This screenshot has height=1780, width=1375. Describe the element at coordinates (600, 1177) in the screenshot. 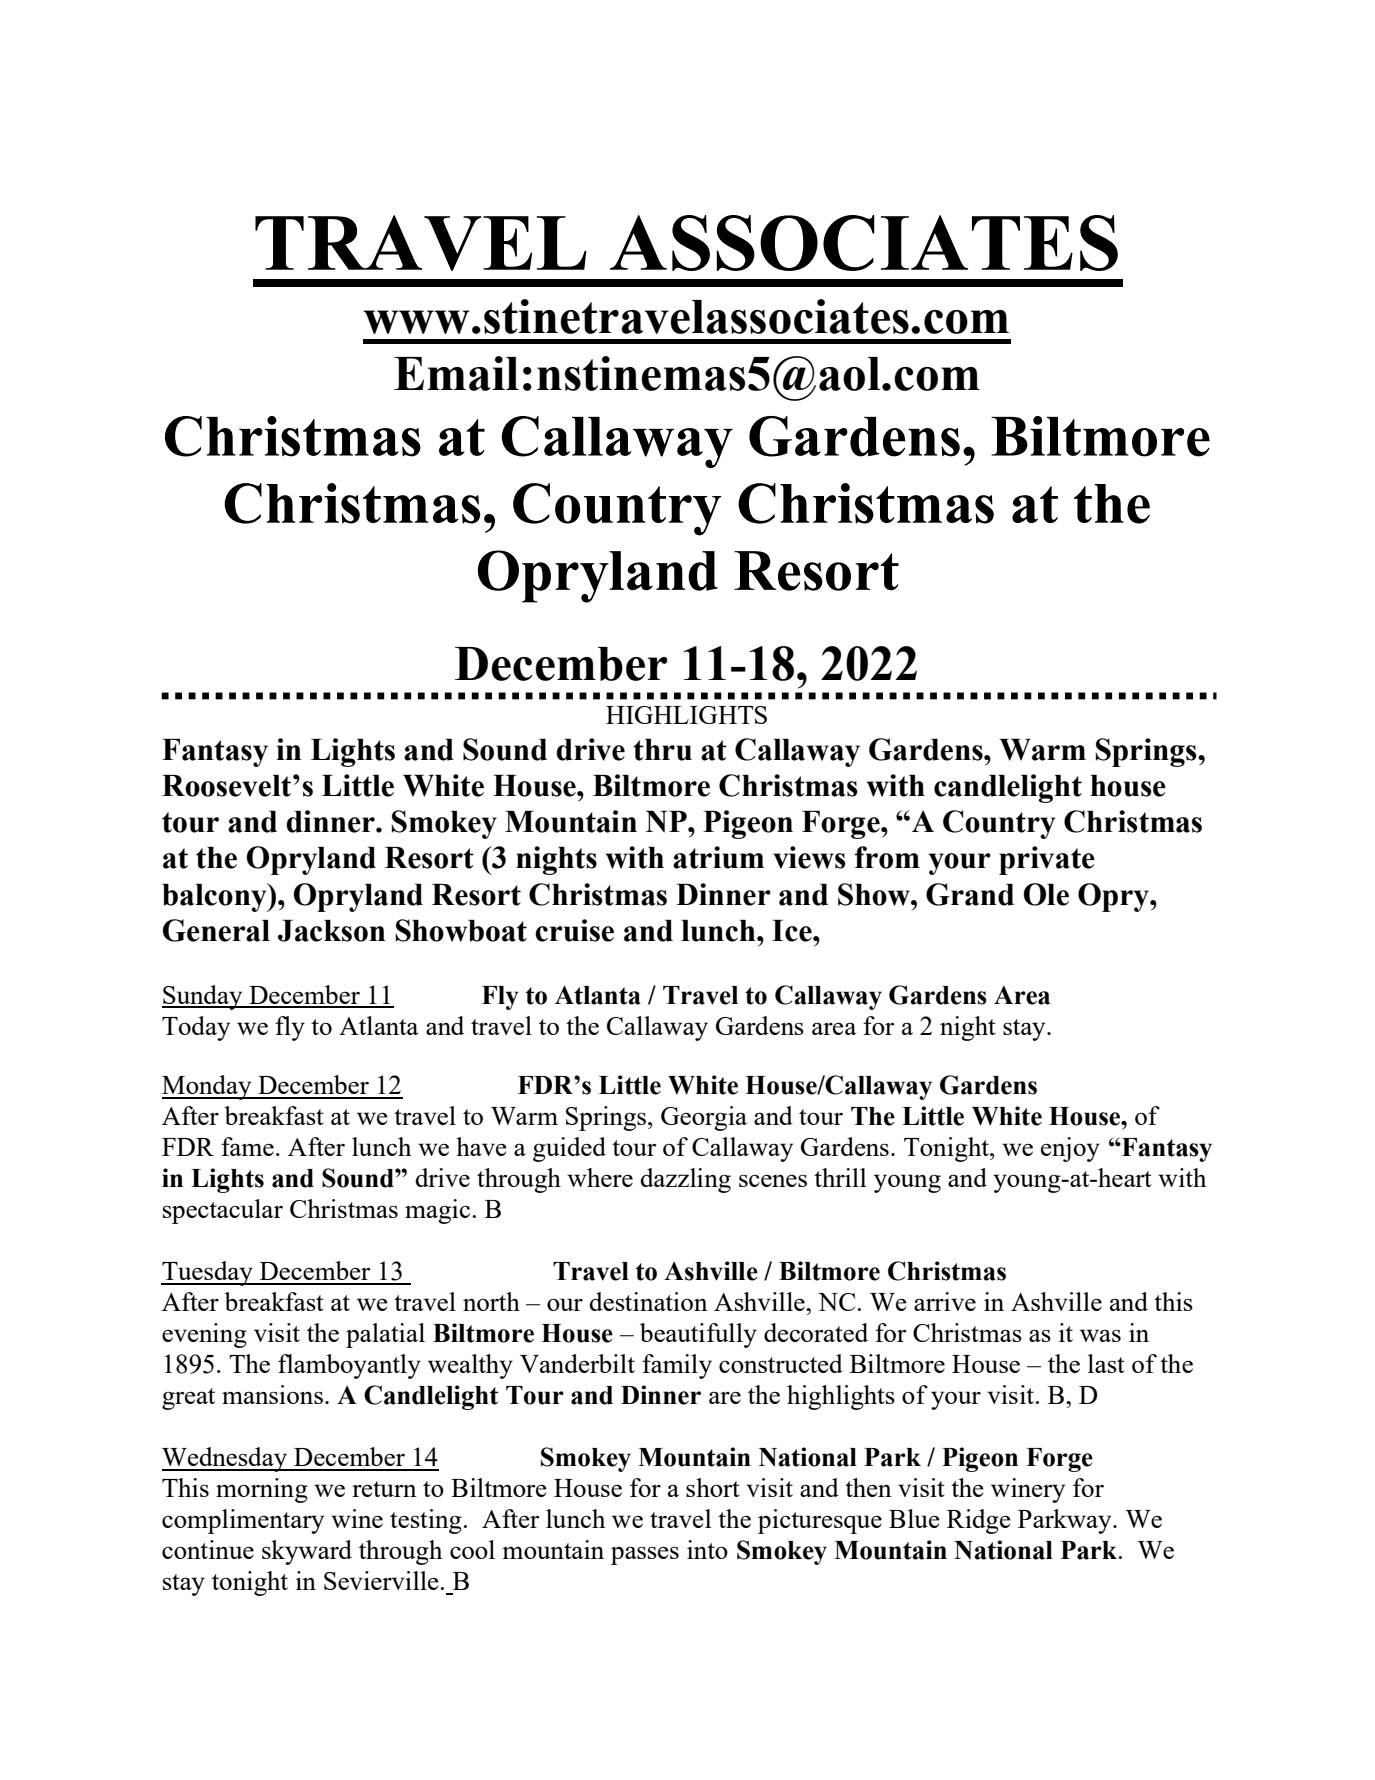

I see `where` at that location.
